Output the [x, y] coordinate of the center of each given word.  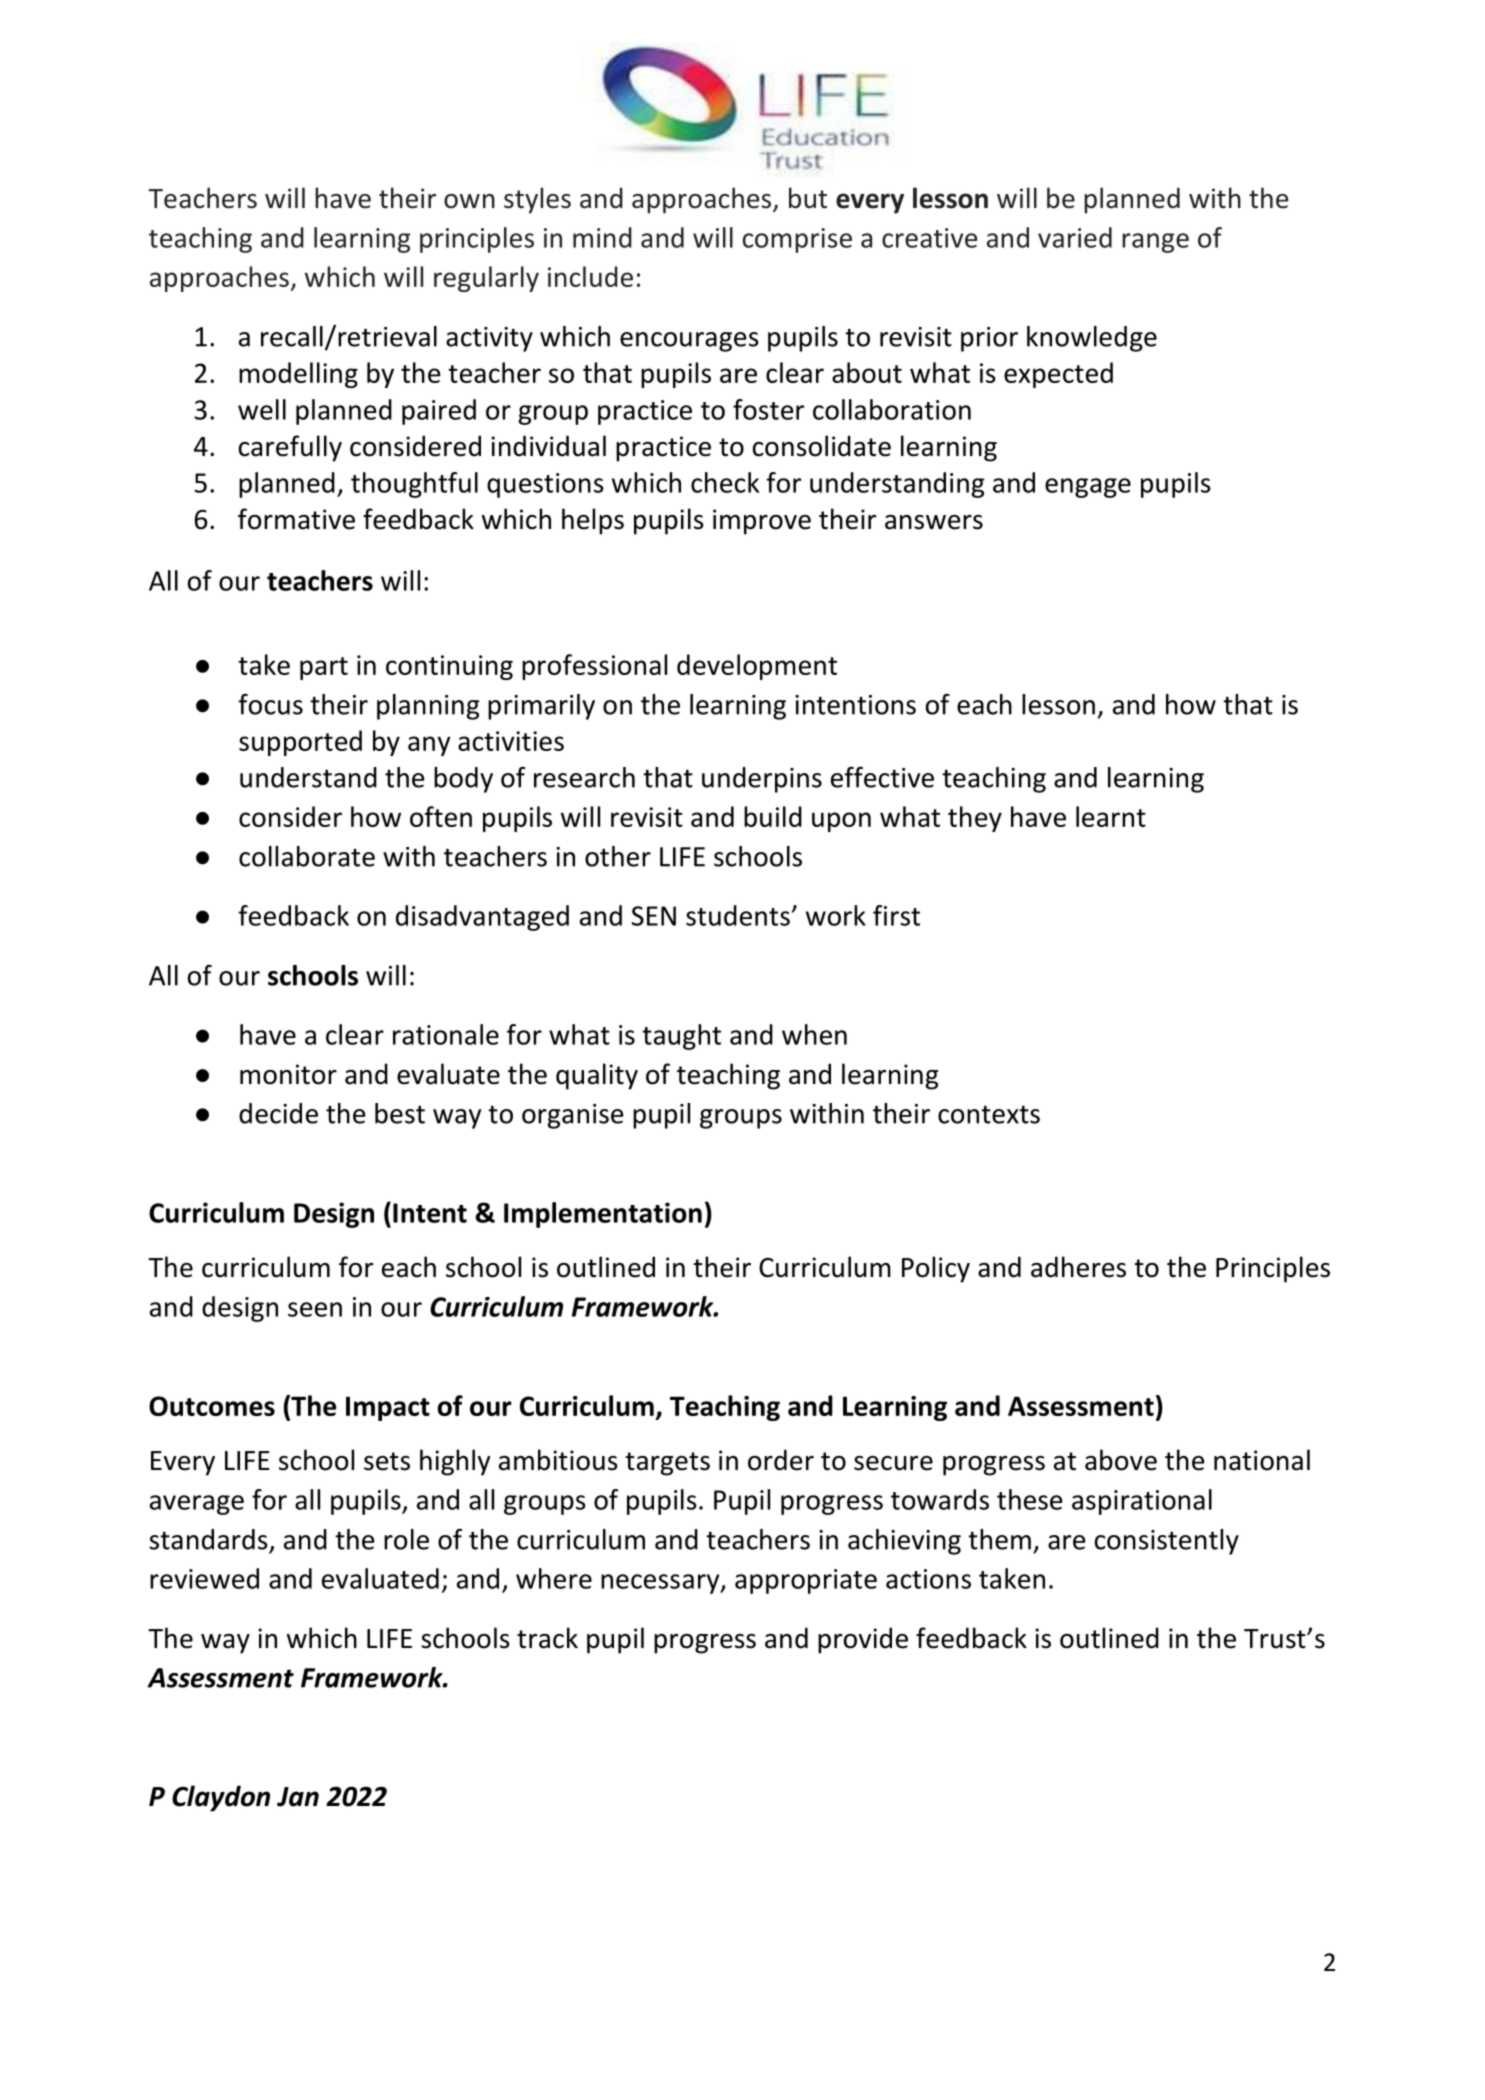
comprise [797, 240]
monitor [288, 1074]
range [1155, 243]
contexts [989, 1114]
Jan [298, 1797]
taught [681, 1037]
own [469, 201]
